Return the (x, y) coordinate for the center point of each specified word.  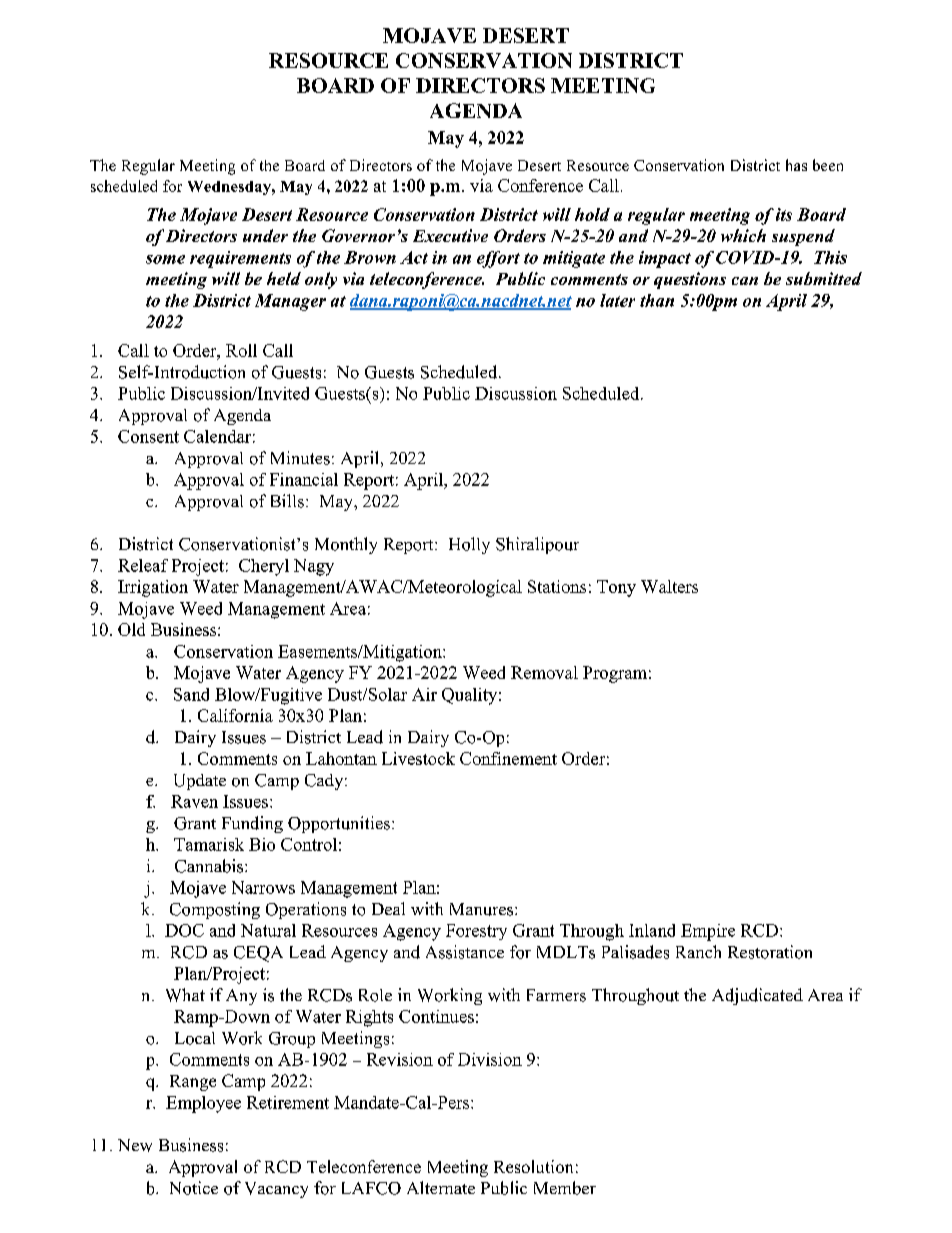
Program (615, 674)
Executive (450, 235)
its (784, 214)
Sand (191, 694)
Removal (544, 672)
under (265, 235)
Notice (194, 1188)
